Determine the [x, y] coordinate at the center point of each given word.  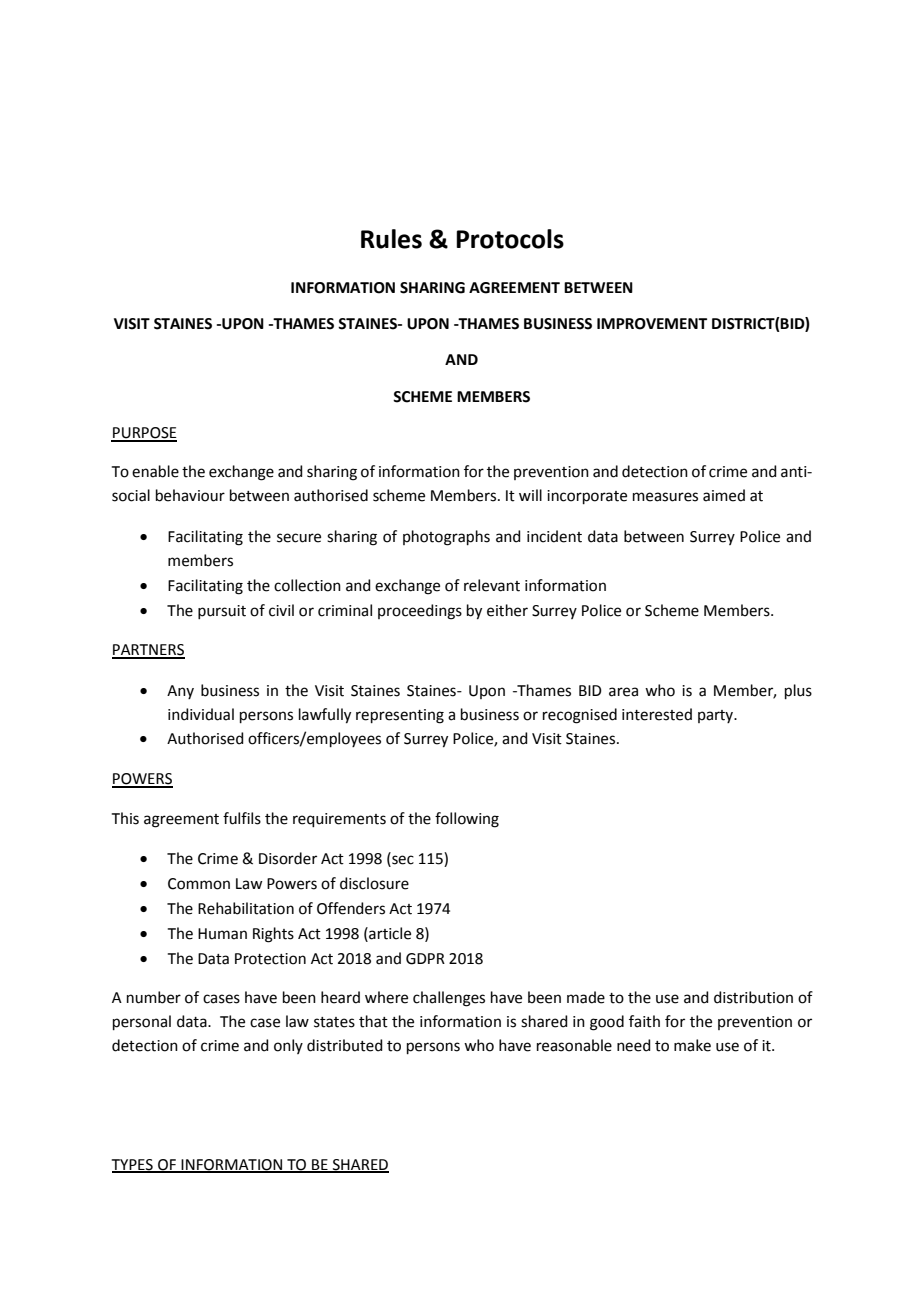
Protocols [510, 239]
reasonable [574, 1045]
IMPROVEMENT [652, 324]
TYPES [133, 1165]
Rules [391, 239]
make [692, 1045]
